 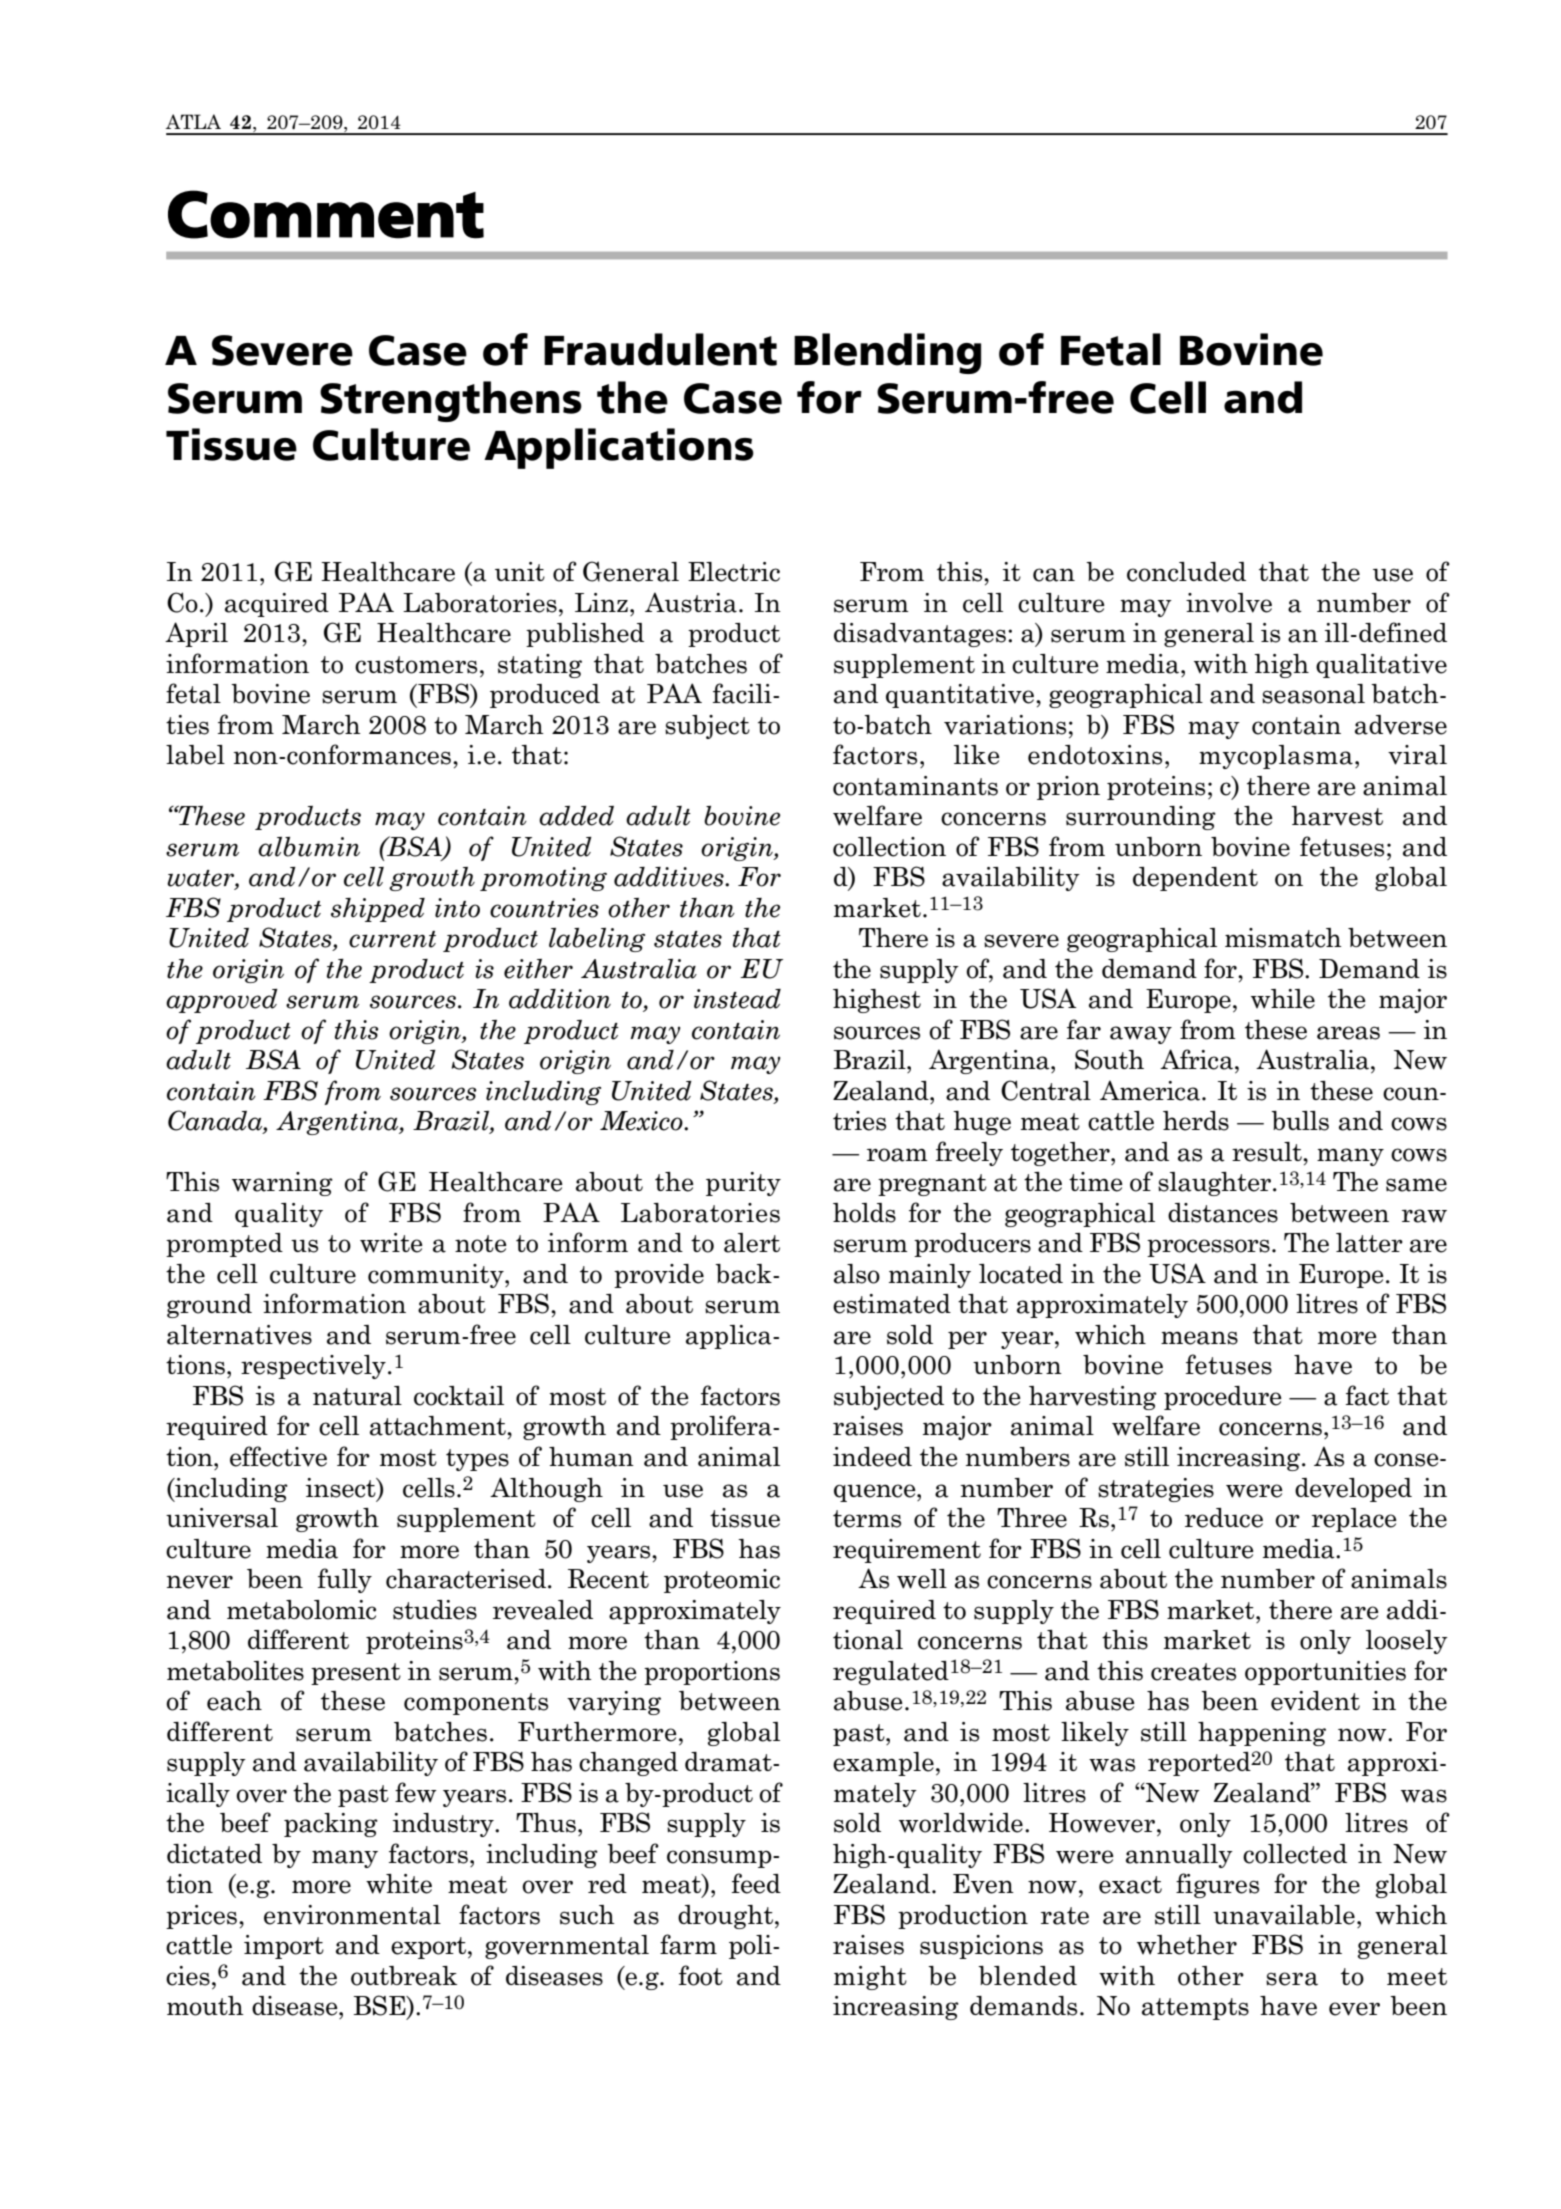 What do you see at coordinates (915, 786) in the screenshot?
I see `contaminants` at bounding box center [915, 786].
